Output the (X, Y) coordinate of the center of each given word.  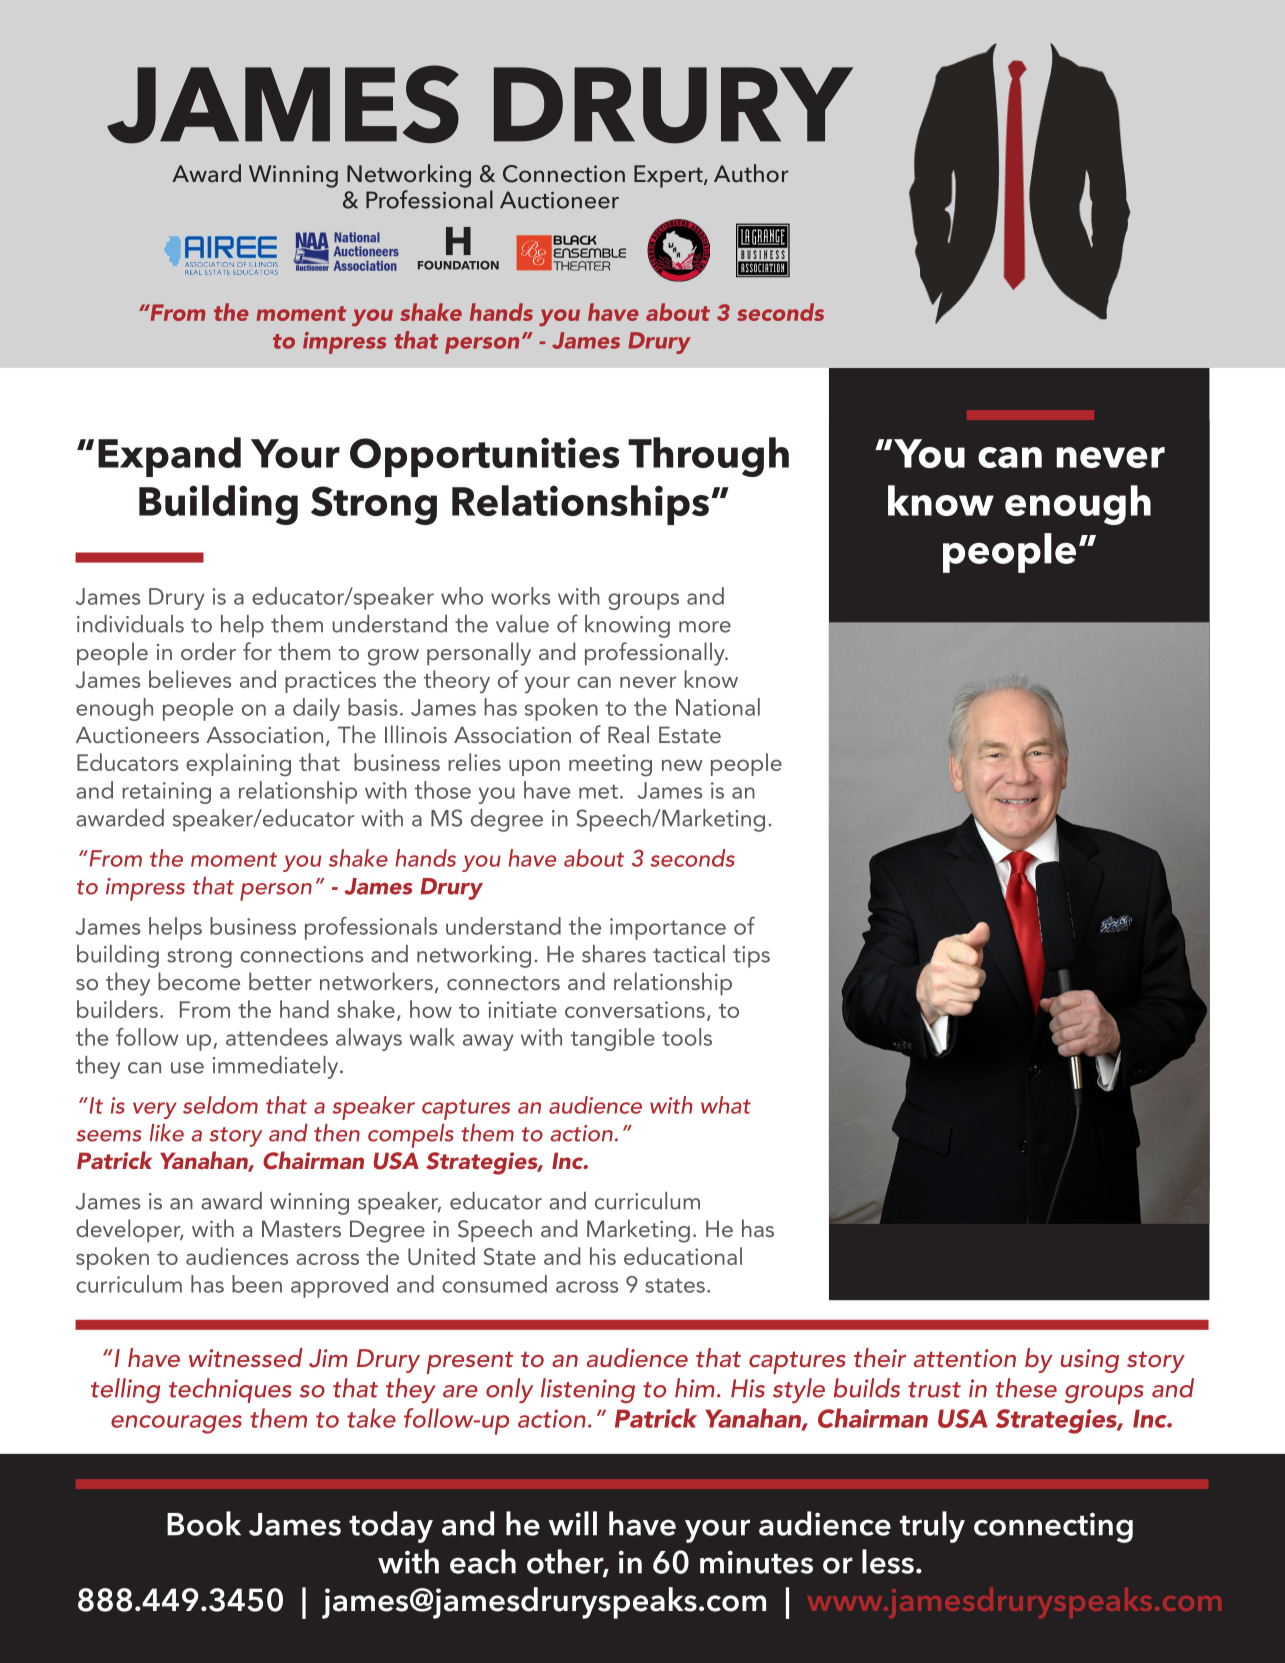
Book (204, 1523)
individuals (130, 624)
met (598, 791)
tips (751, 957)
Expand (169, 457)
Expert (669, 176)
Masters (301, 1228)
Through (708, 457)
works (520, 596)
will (573, 1523)
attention (965, 1358)
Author (751, 173)
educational (683, 1256)
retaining (166, 793)
